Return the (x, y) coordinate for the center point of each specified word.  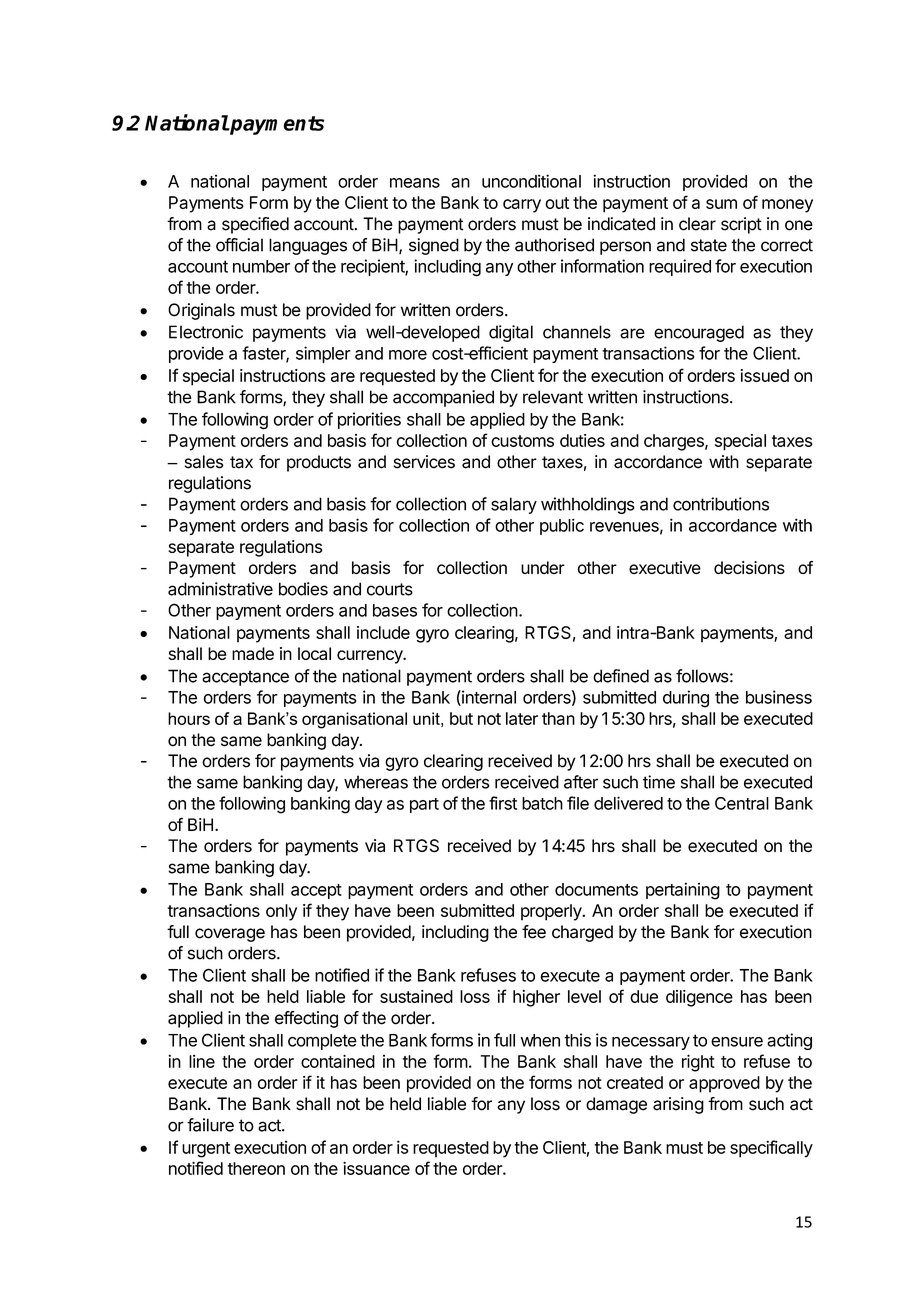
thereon (256, 1168)
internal (488, 698)
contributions (721, 504)
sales (204, 462)
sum (721, 204)
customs (522, 441)
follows (702, 676)
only (281, 912)
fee (534, 932)
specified (255, 225)
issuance (376, 1168)
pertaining (683, 891)
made (253, 653)
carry (522, 206)
